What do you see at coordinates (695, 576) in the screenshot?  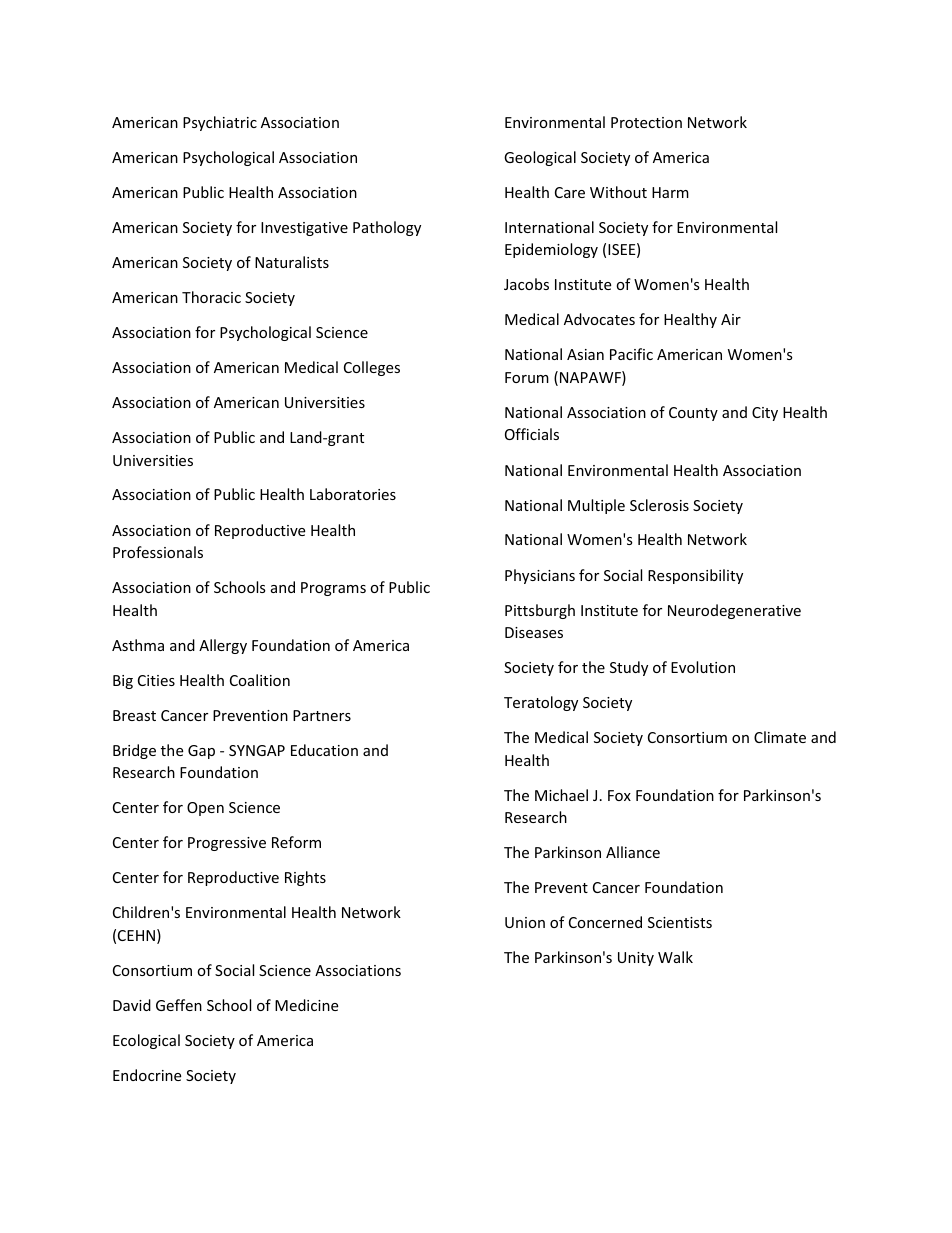 I see `Responsibility` at bounding box center [695, 576].
